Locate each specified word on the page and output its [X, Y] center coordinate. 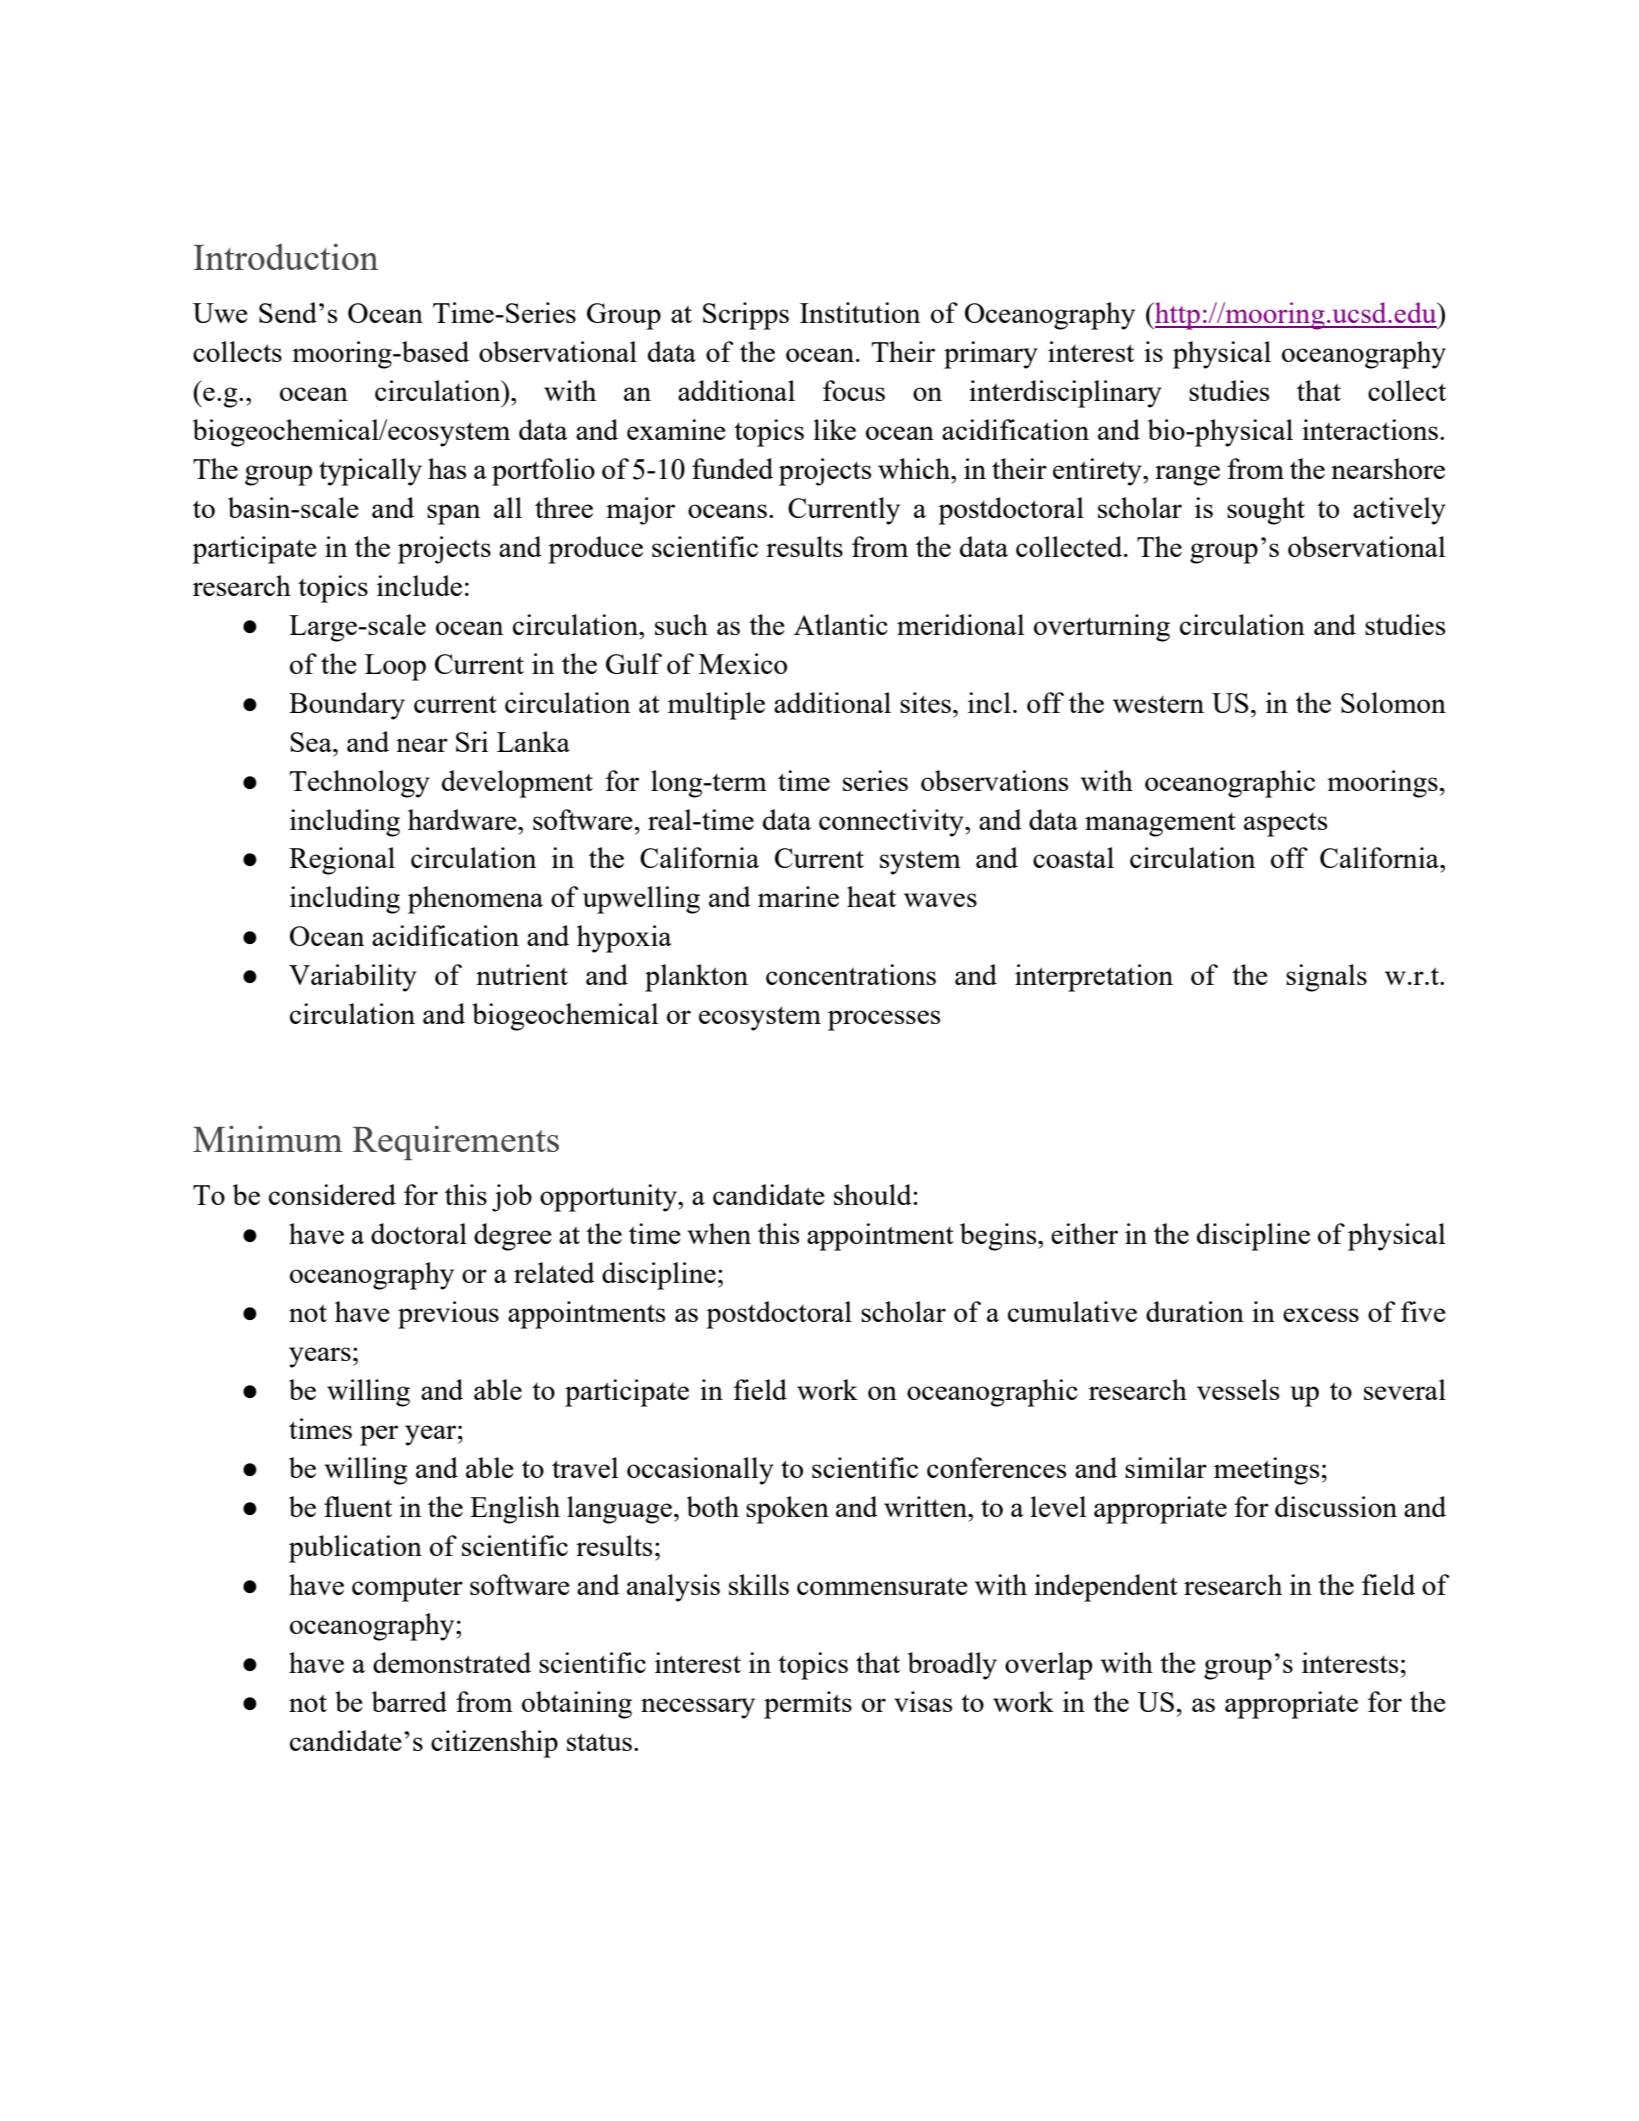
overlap [1048, 1666]
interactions [1371, 429]
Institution [860, 312]
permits [808, 1705]
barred [409, 1701]
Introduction [285, 256]
